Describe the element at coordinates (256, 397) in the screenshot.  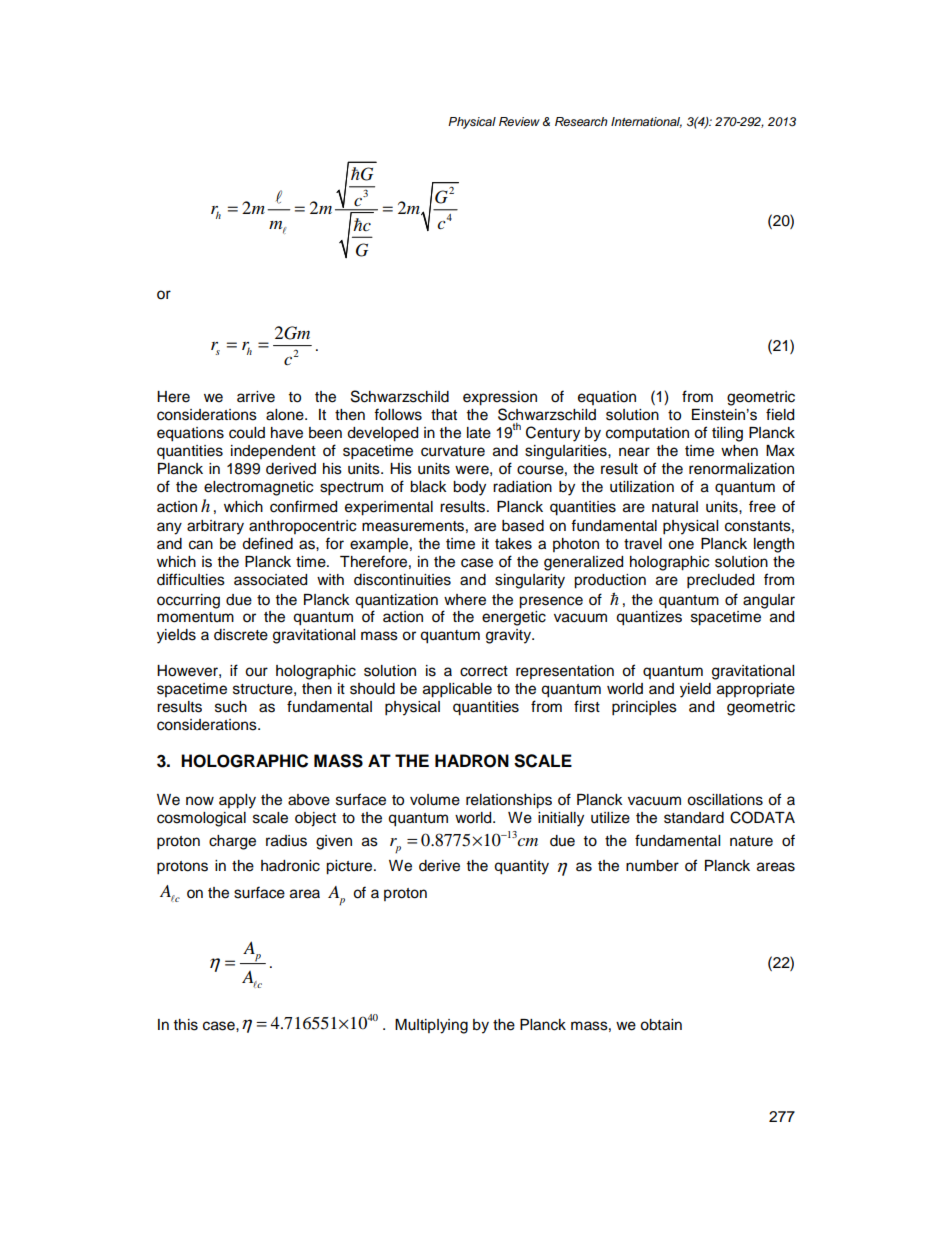
I see `arrive` at that location.
